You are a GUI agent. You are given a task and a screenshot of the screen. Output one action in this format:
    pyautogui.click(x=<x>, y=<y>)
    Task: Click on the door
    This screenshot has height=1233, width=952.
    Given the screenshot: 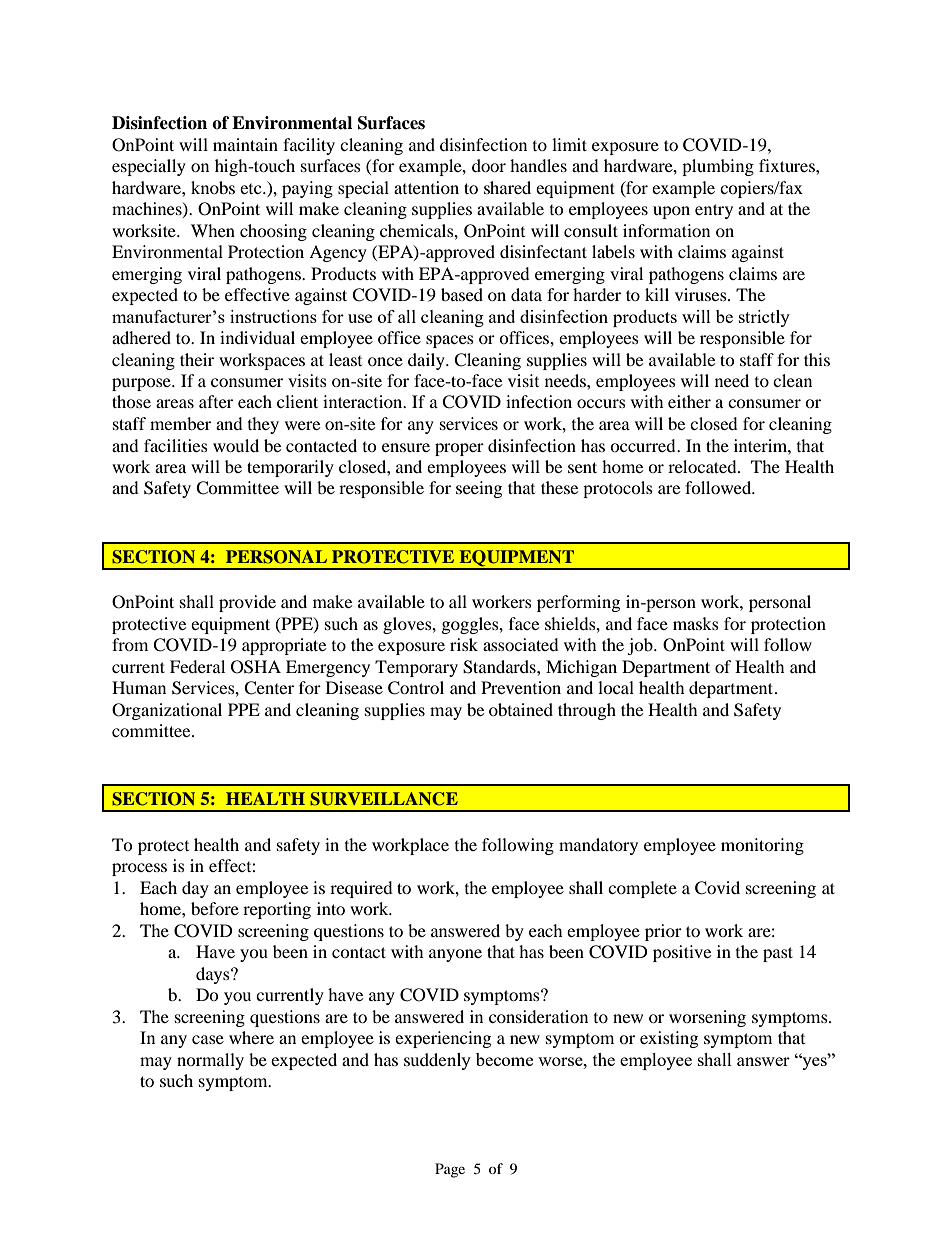 What is the action you would take?
    pyautogui.click(x=489, y=165)
